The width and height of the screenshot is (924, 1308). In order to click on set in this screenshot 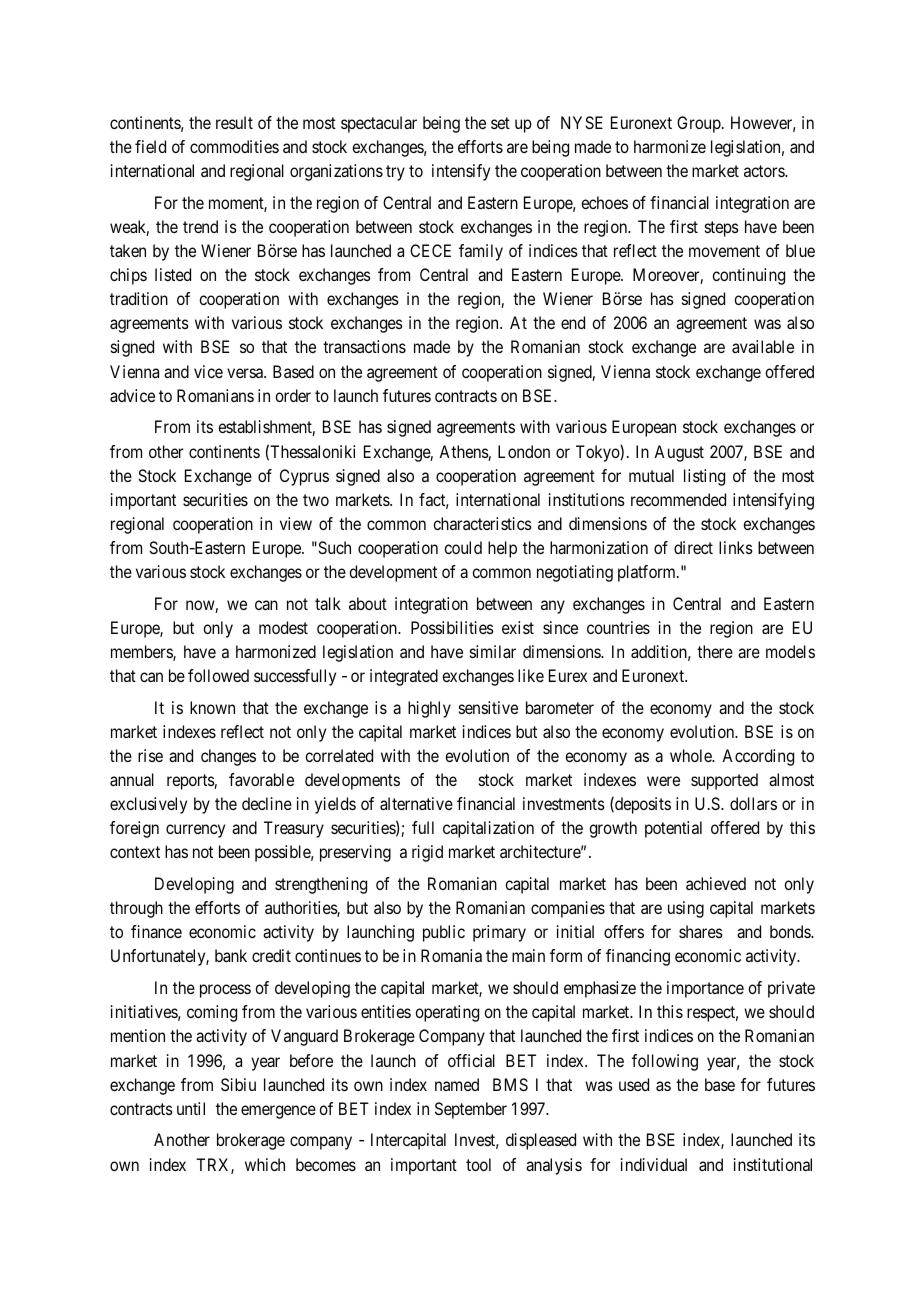, I will do `click(500, 123)`.
